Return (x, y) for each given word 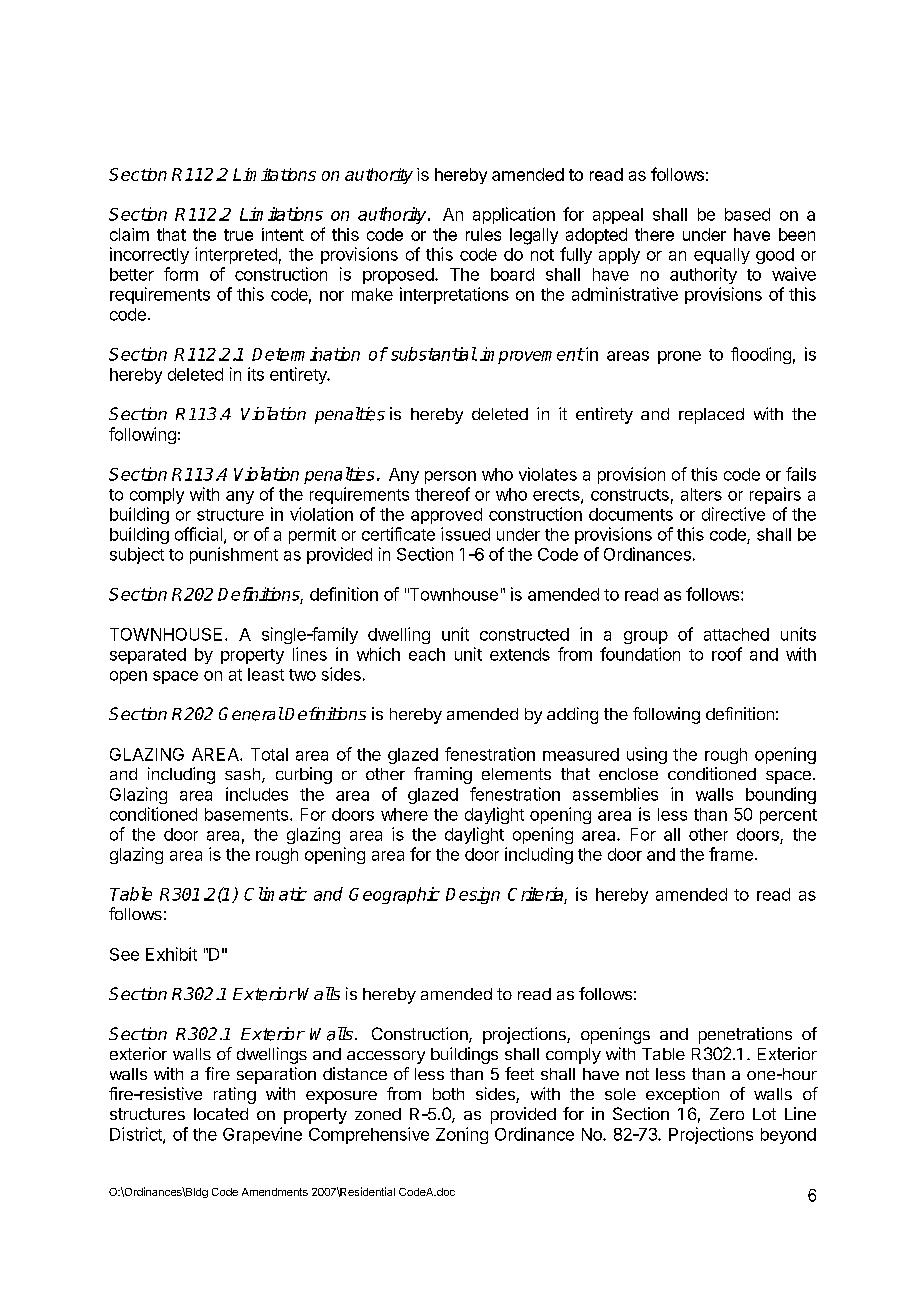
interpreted (236, 255)
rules (483, 234)
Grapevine (262, 1135)
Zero (727, 1114)
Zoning (462, 1135)
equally (722, 256)
